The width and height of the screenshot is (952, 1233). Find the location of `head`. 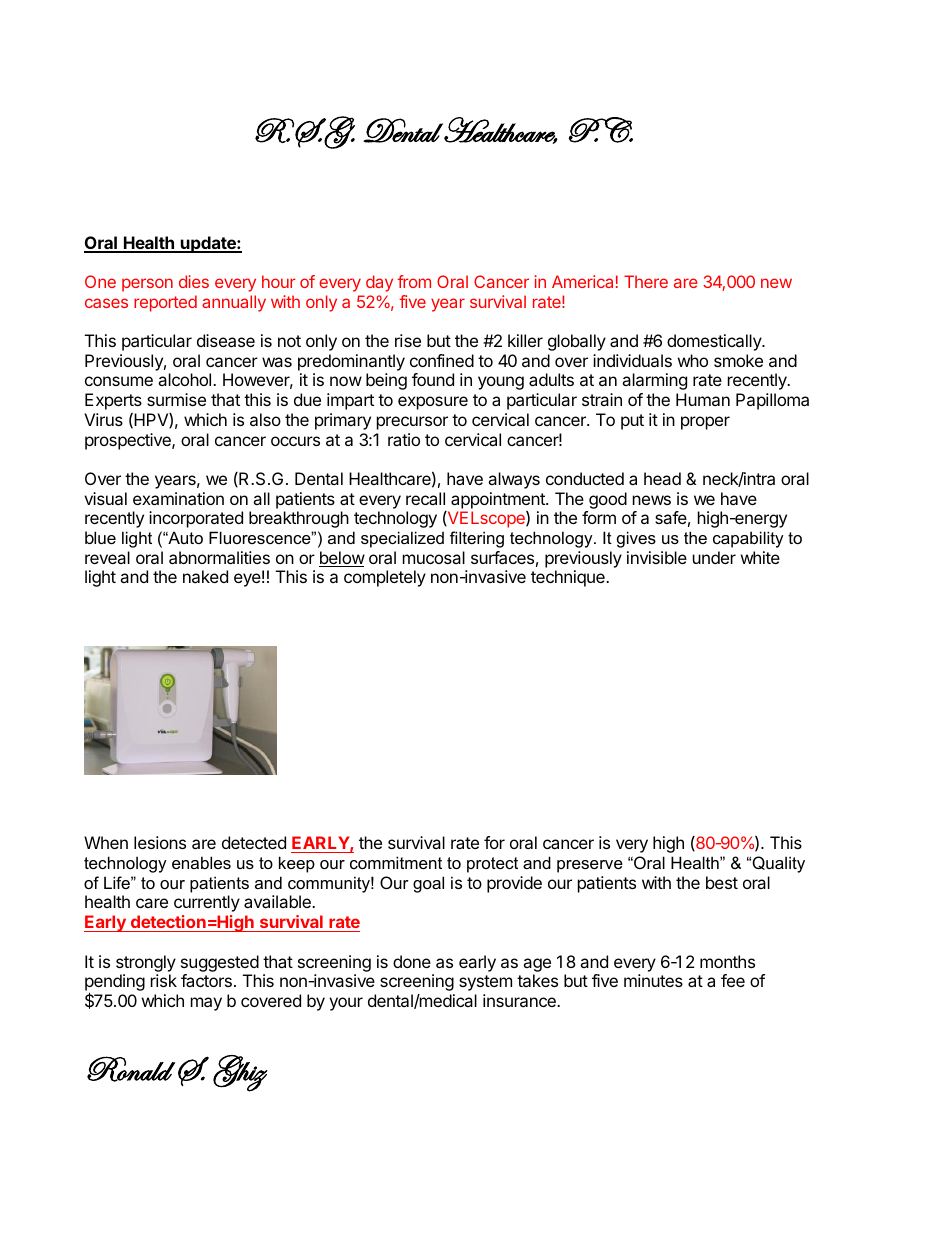

head is located at coordinates (662, 478).
